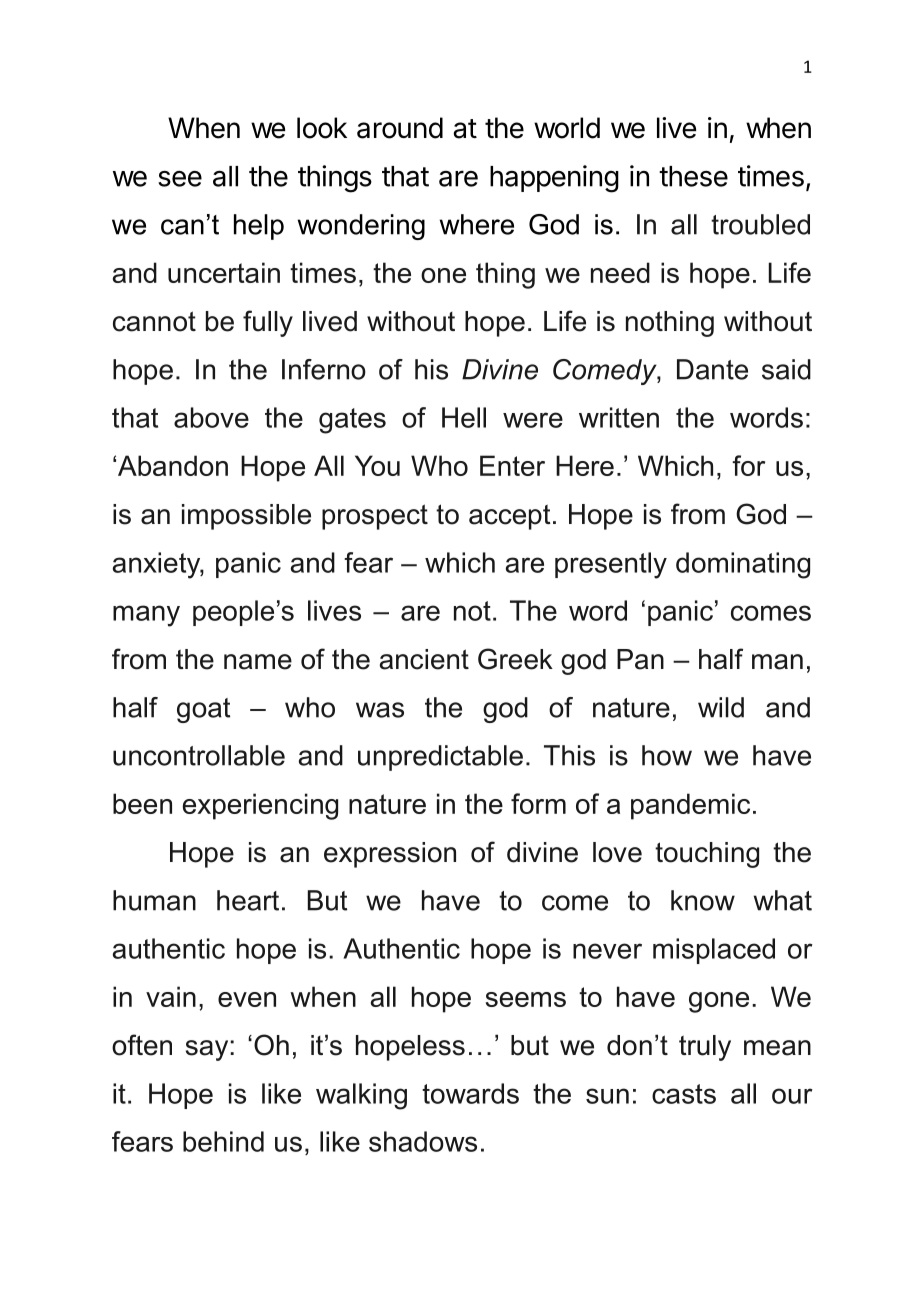 This document has height=1309, width=924. I want to click on help, so click(259, 227).
